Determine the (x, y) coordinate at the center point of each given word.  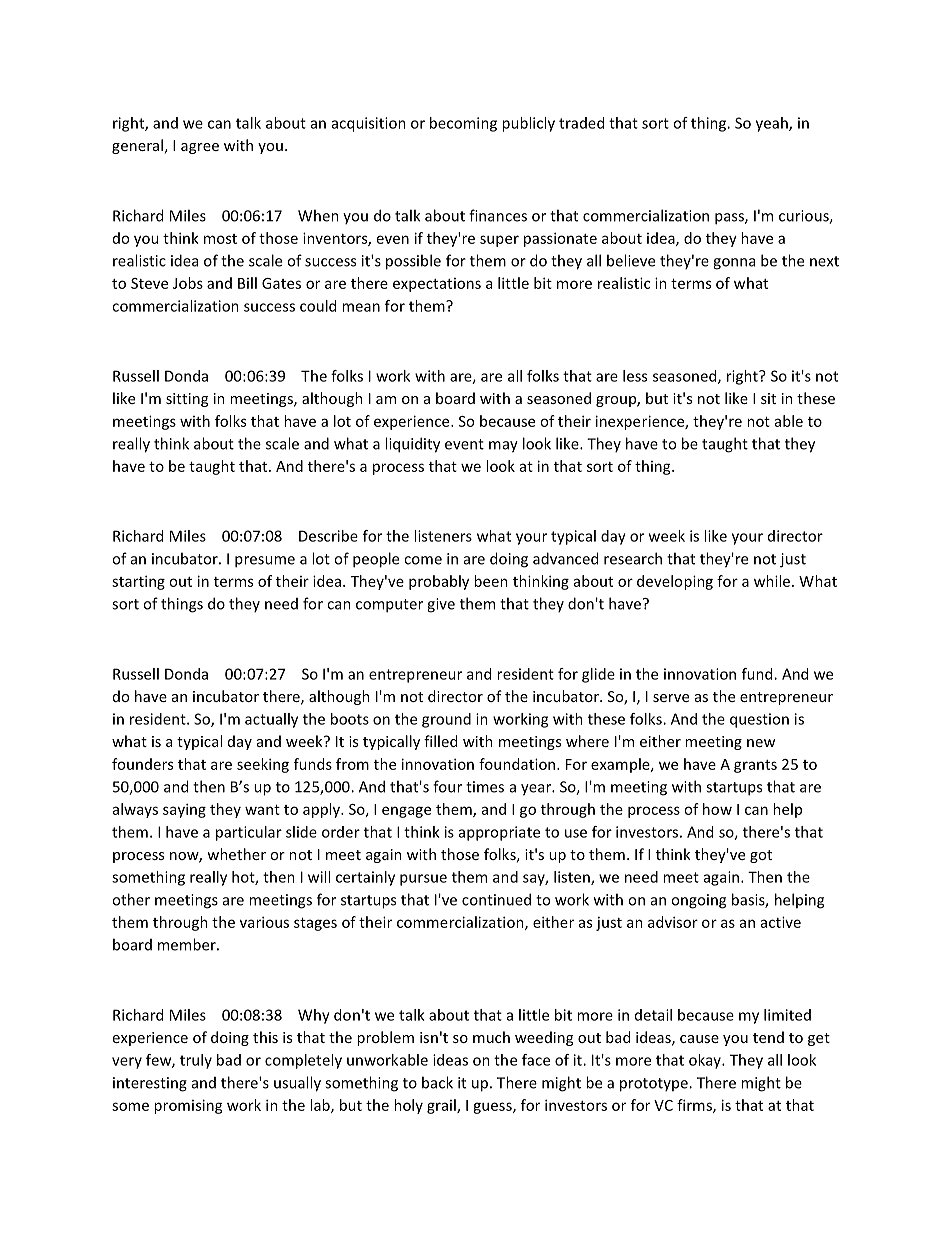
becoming (463, 124)
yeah (773, 124)
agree (200, 148)
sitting (187, 400)
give (441, 605)
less (635, 376)
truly (196, 1061)
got (761, 856)
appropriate (499, 833)
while (773, 581)
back (437, 1082)
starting (138, 582)
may (503, 447)
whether (236, 854)
